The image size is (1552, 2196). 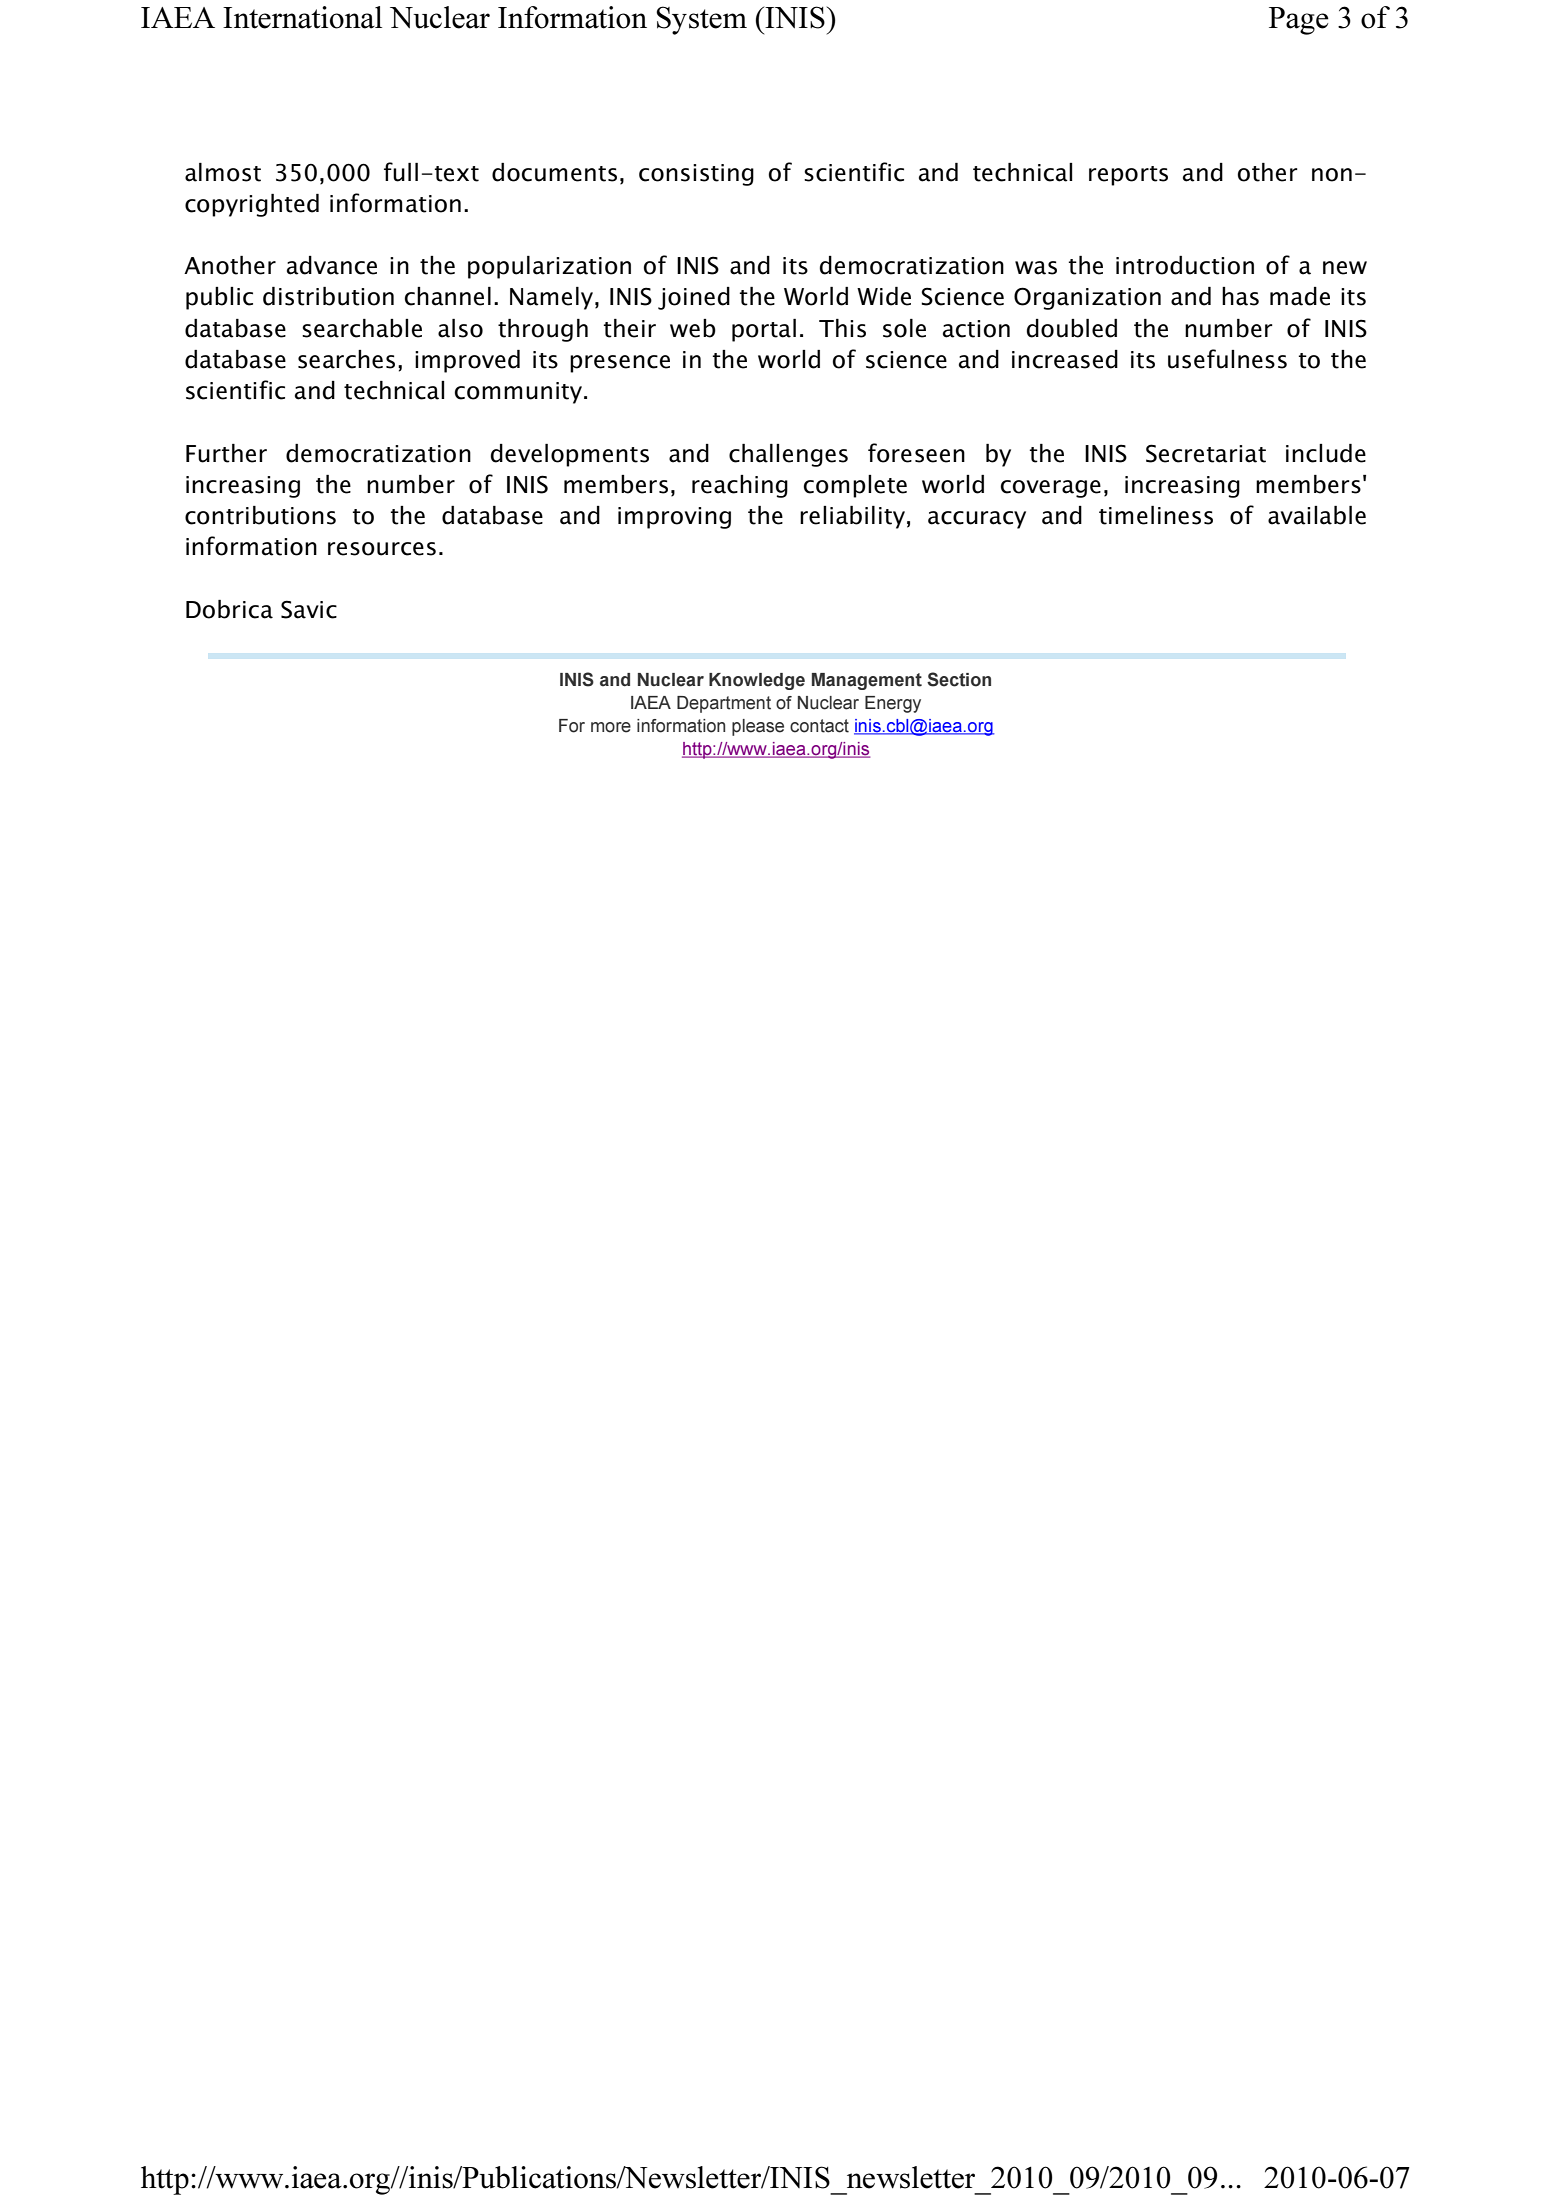 What do you see at coordinates (611, 727) in the screenshot?
I see `more` at bounding box center [611, 727].
